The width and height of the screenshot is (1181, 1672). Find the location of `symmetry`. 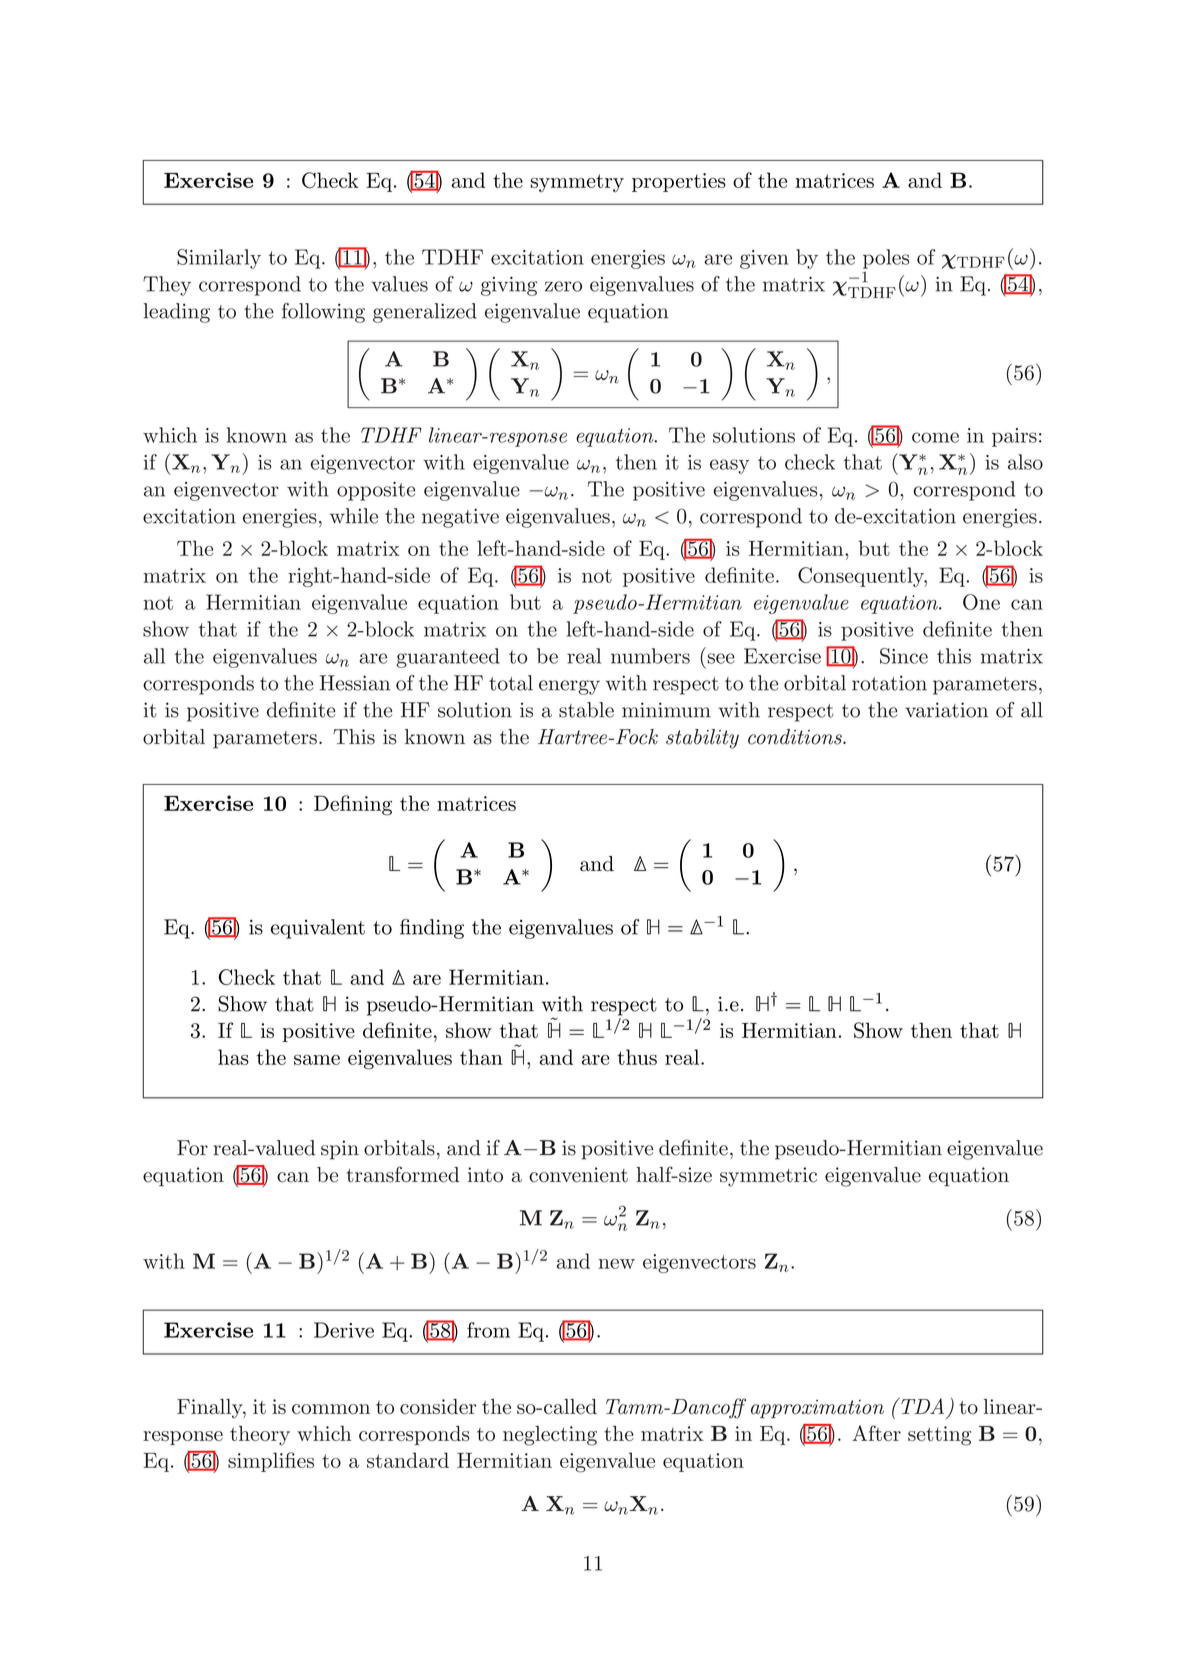

symmetry is located at coordinates (577, 183).
